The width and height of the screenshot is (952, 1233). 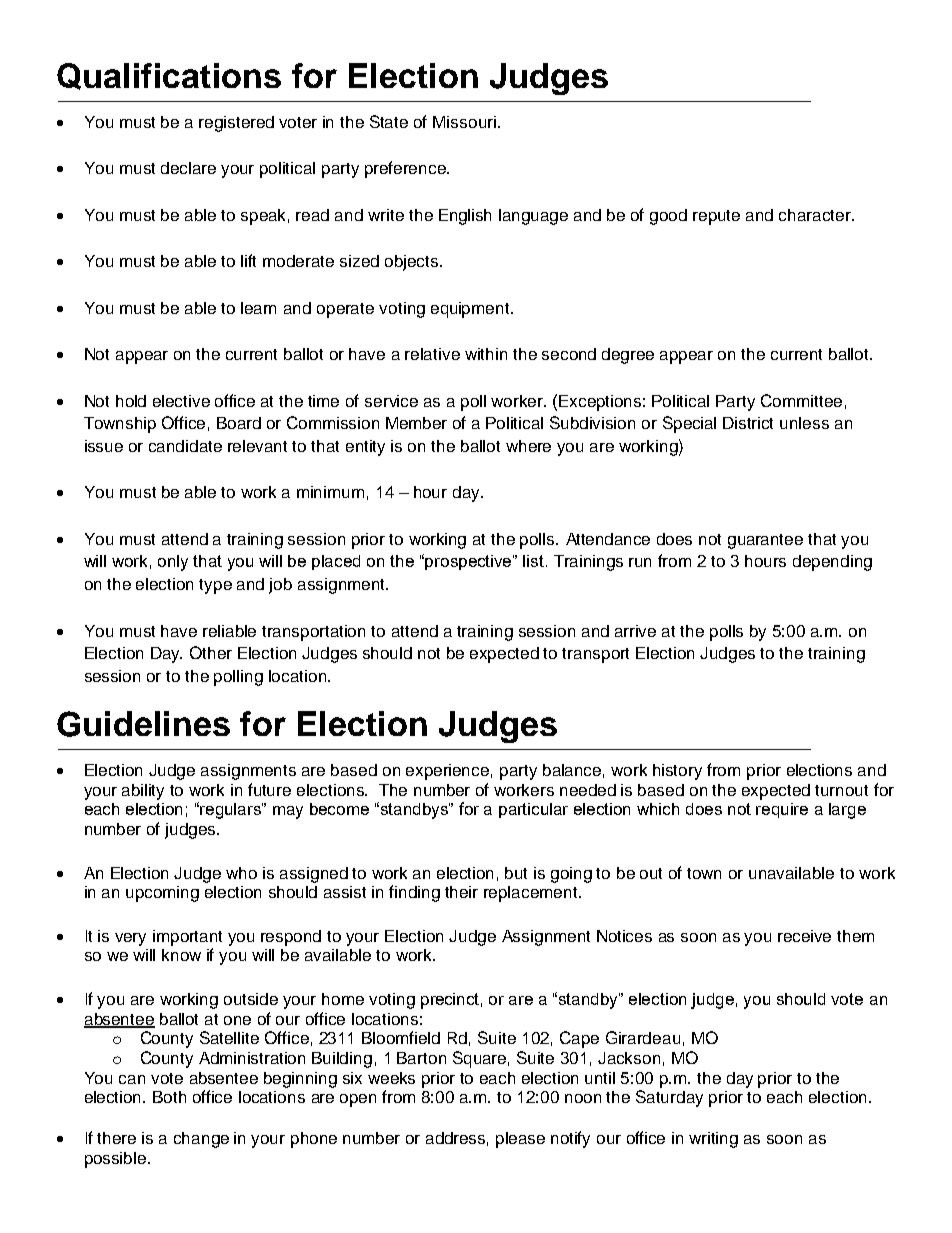 I want to click on within, so click(x=486, y=354).
